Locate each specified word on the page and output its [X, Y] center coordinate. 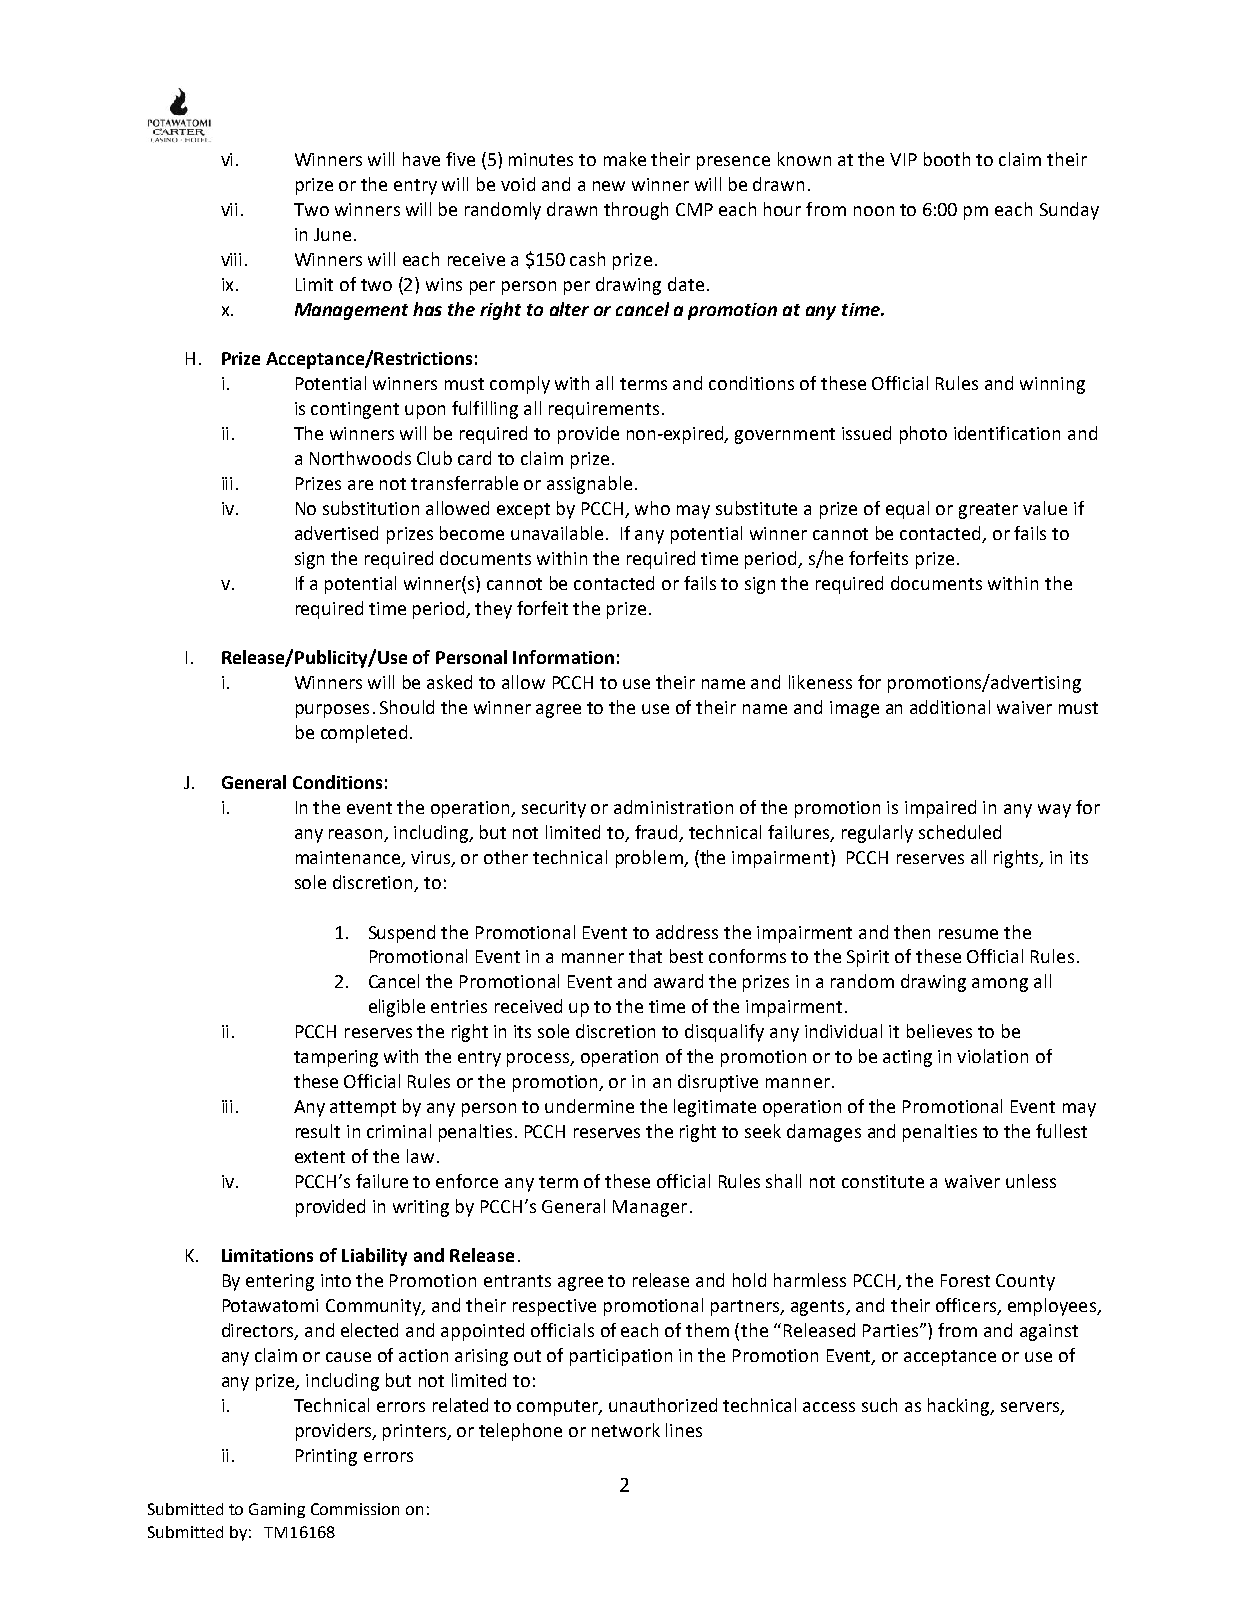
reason [357, 835]
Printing [326, 1457]
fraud [656, 832]
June [332, 234]
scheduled [960, 832]
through [636, 211]
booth [947, 159]
